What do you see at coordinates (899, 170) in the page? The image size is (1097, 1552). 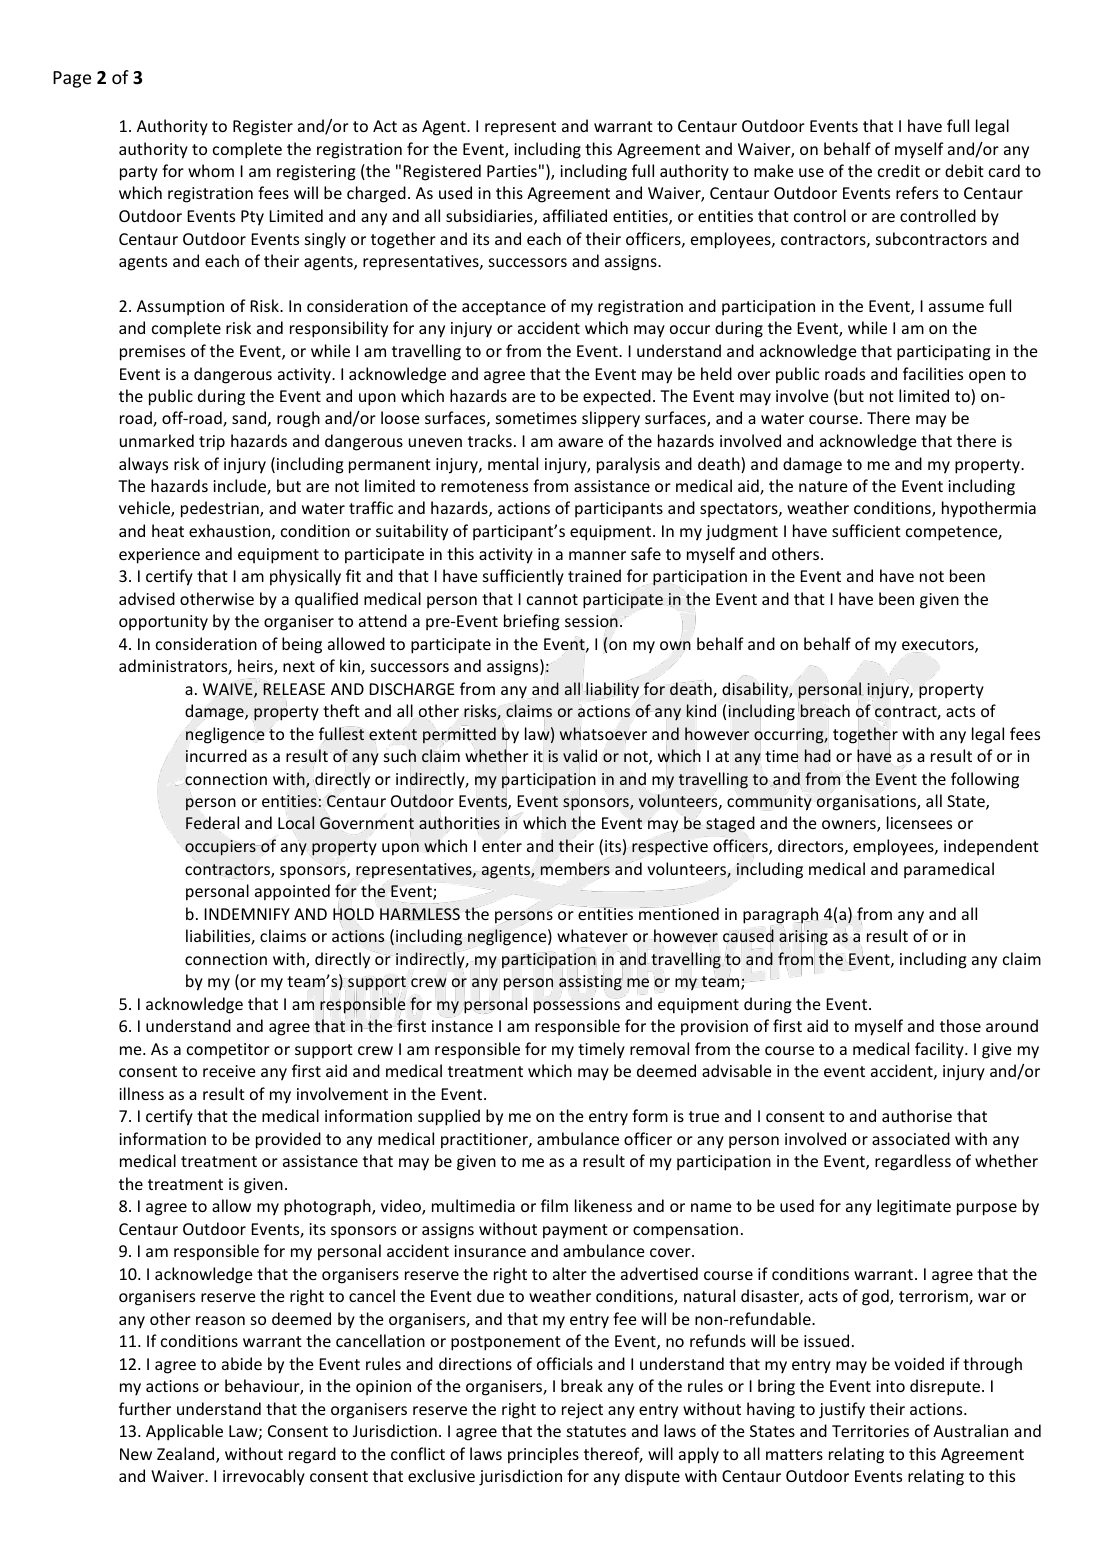 I see `credit` at bounding box center [899, 170].
